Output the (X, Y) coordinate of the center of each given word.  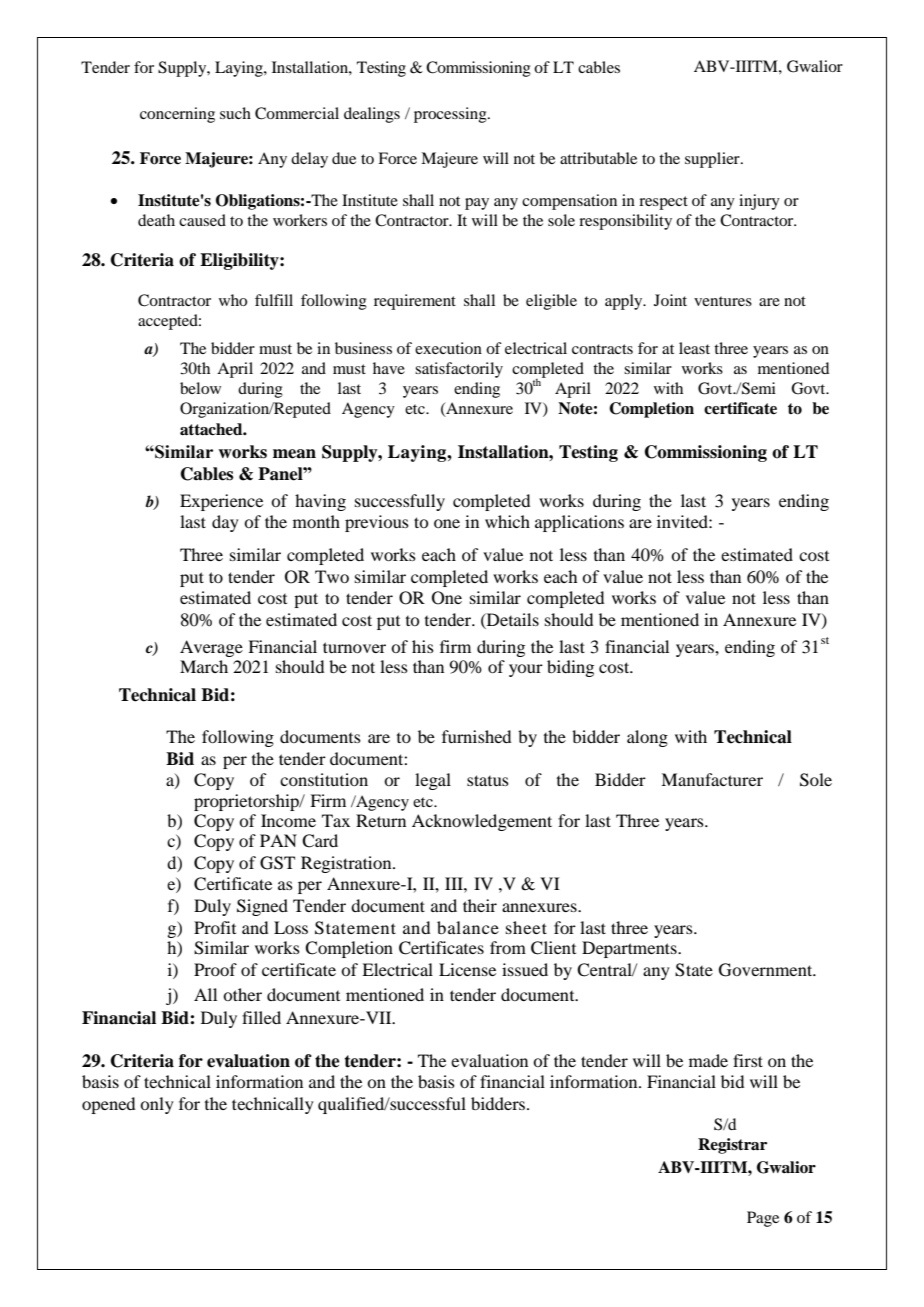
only (157, 1105)
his (423, 646)
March (204, 666)
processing (451, 115)
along (647, 738)
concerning (177, 115)
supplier (713, 160)
